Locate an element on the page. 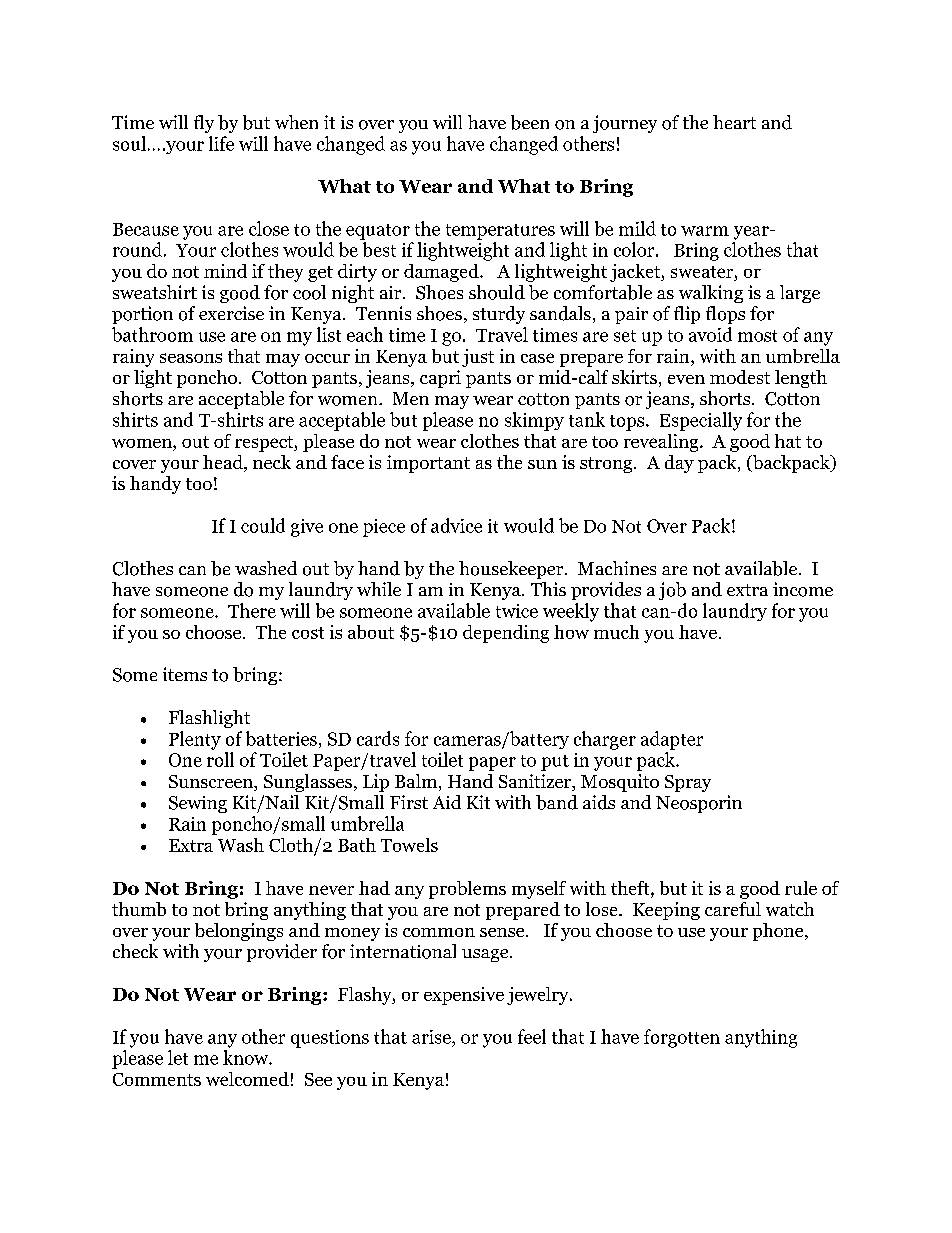 This document has width=952, height=1233. job is located at coordinates (672, 591).
